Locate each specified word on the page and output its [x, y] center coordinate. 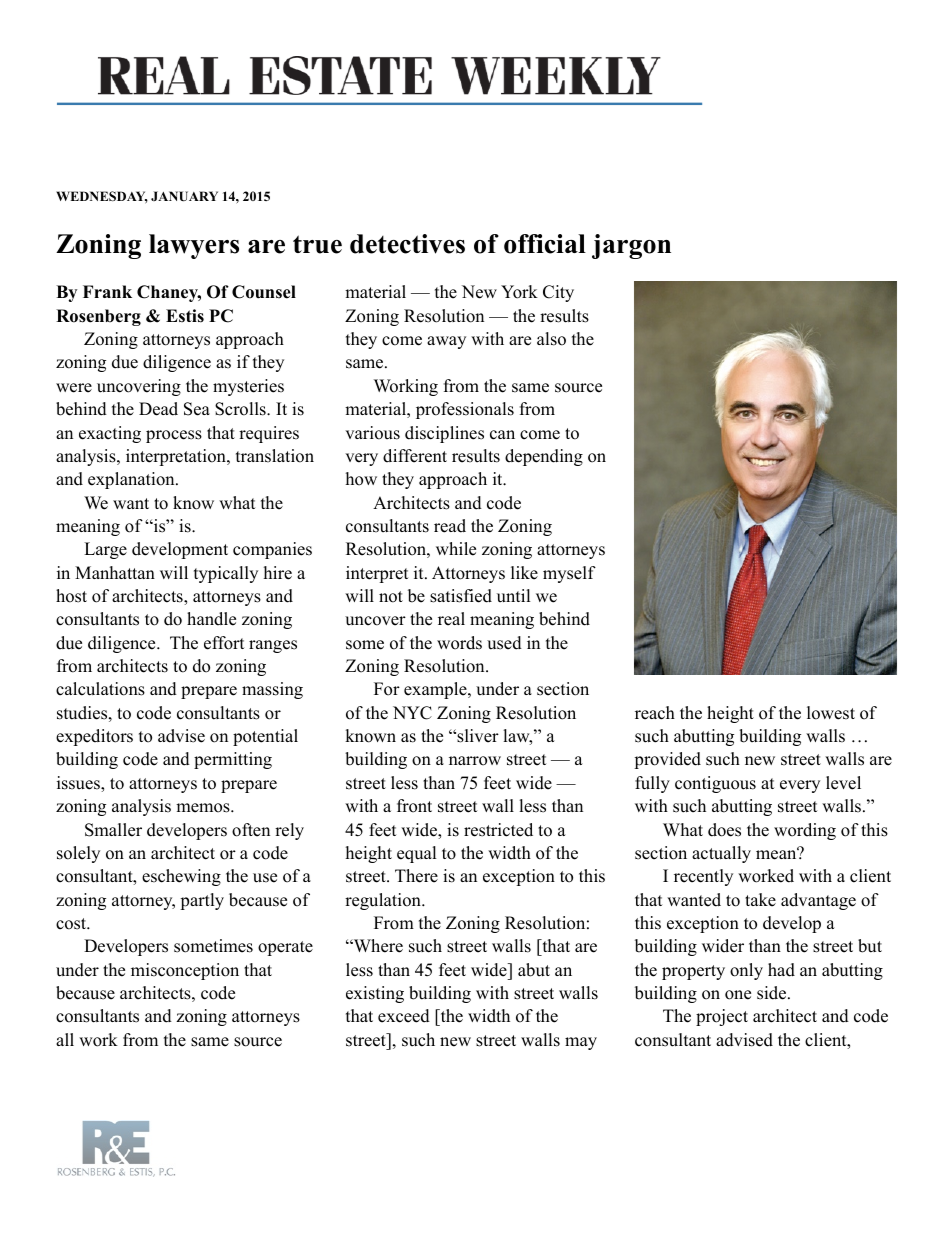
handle [211, 619]
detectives [407, 244]
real [451, 619]
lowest [831, 713]
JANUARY [184, 196]
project [722, 1017]
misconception [185, 971]
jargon [631, 246]
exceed [404, 1016]
